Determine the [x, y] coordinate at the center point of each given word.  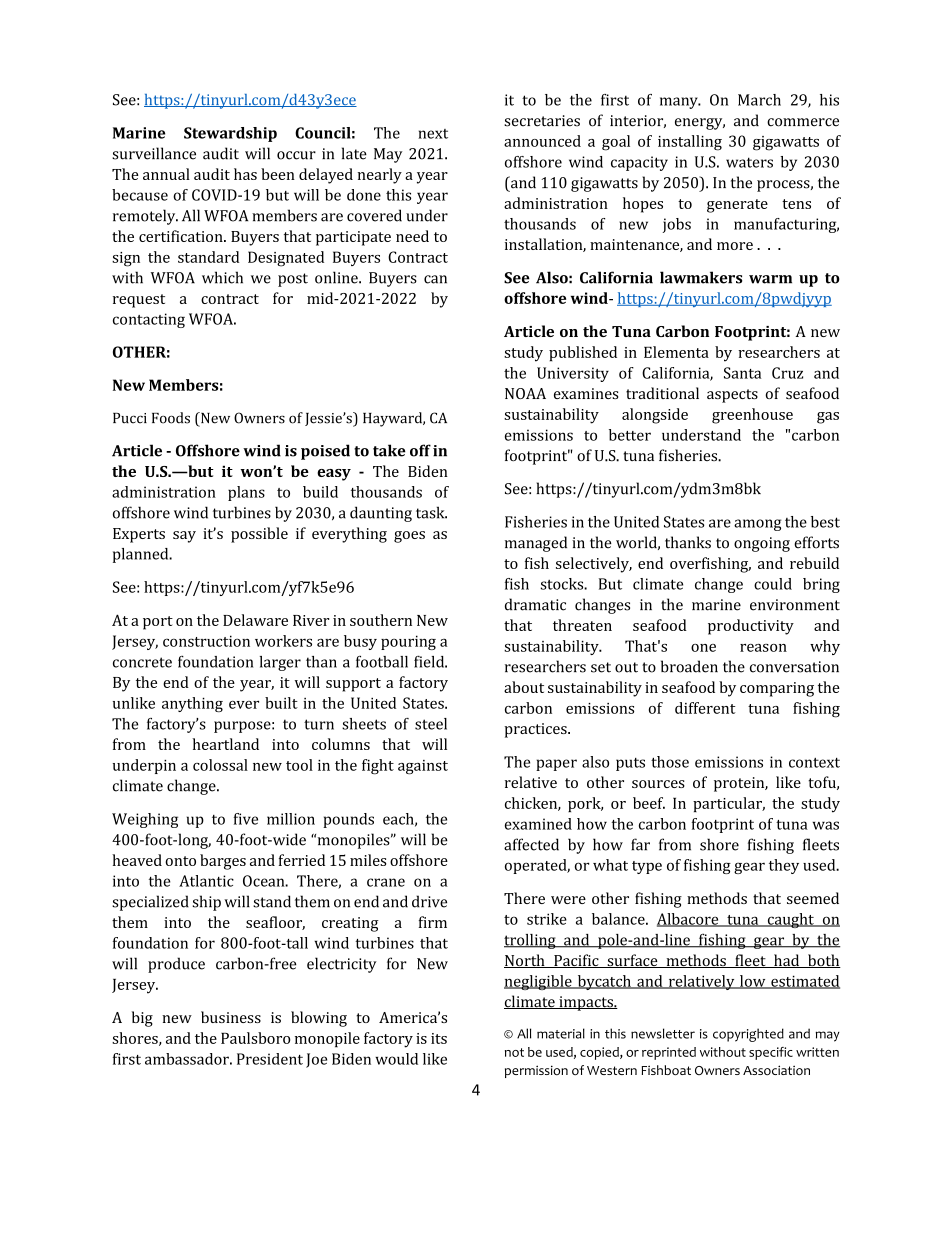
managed [536, 544]
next [433, 134]
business [231, 1017]
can [435, 279]
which [222, 277]
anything [192, 704]
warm [770, 279]
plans [246, 493]
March [759, 100]
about [524, 687]
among [758, 525]
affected [531, 844]
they [784, 866]
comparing [777, 689]
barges [223, 862]
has [245, 174]
